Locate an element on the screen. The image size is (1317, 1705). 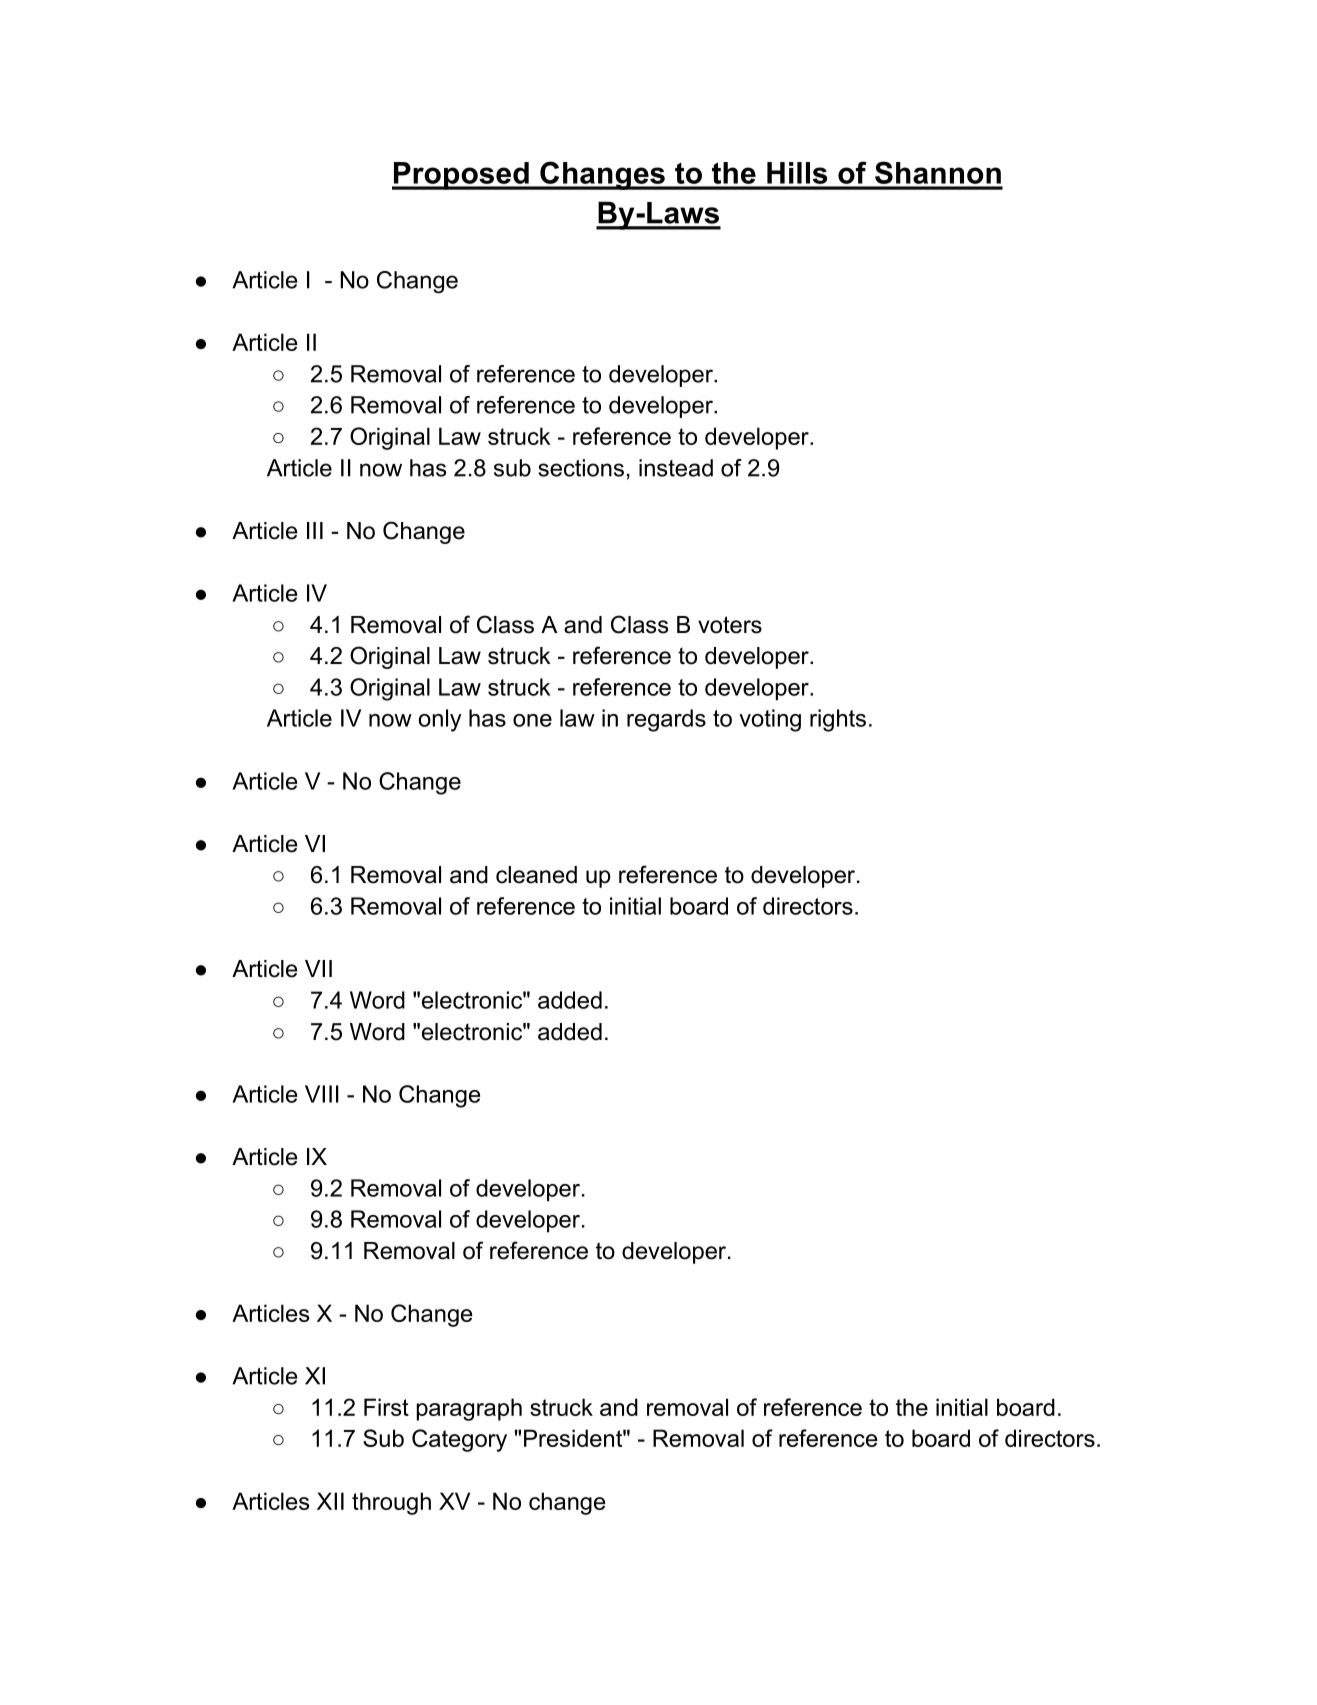
Category is located at coordinates (459, 1440).
